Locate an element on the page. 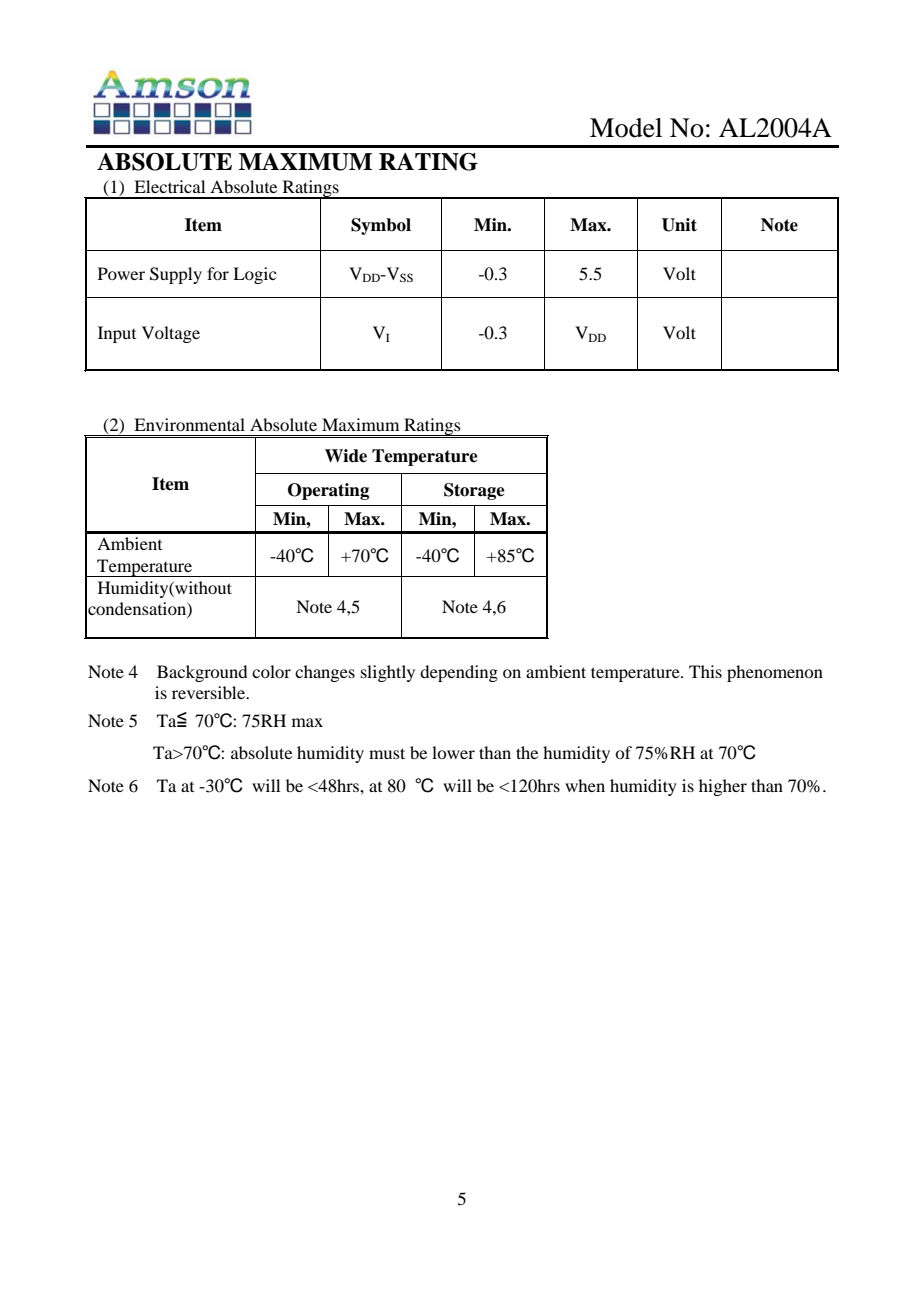 Image resolution: width=924 pixels, height=1308 pixels. Input is located at coordinates (117, 334).
